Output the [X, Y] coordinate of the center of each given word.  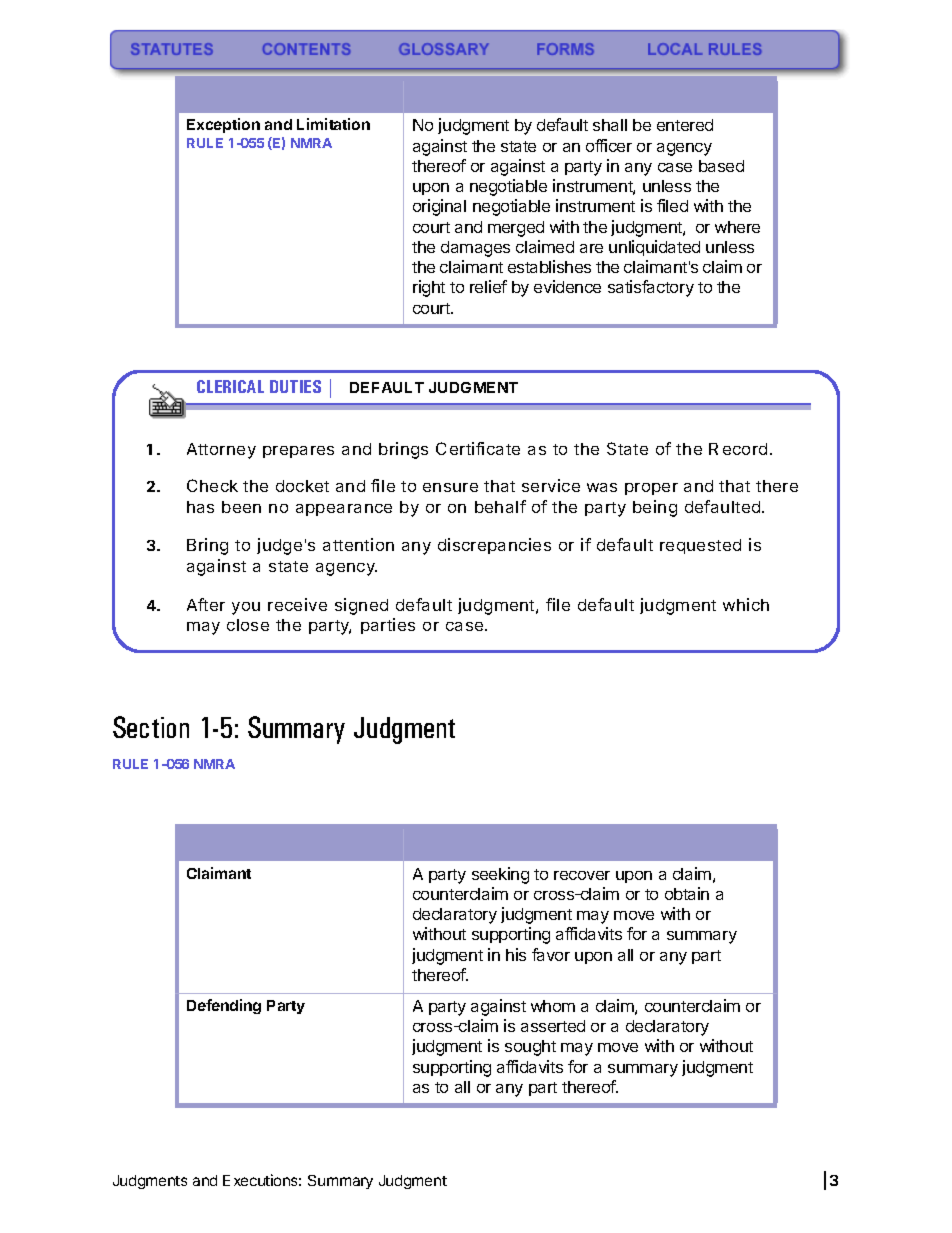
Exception [223, 125]
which [746, 604]
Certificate [478, 448]
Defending [224, 1006]
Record [738, 449]
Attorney [221, 451]
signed [361, 606]
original [439, 207]
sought [530, 1048]
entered [685, 125]
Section [151, 727]
